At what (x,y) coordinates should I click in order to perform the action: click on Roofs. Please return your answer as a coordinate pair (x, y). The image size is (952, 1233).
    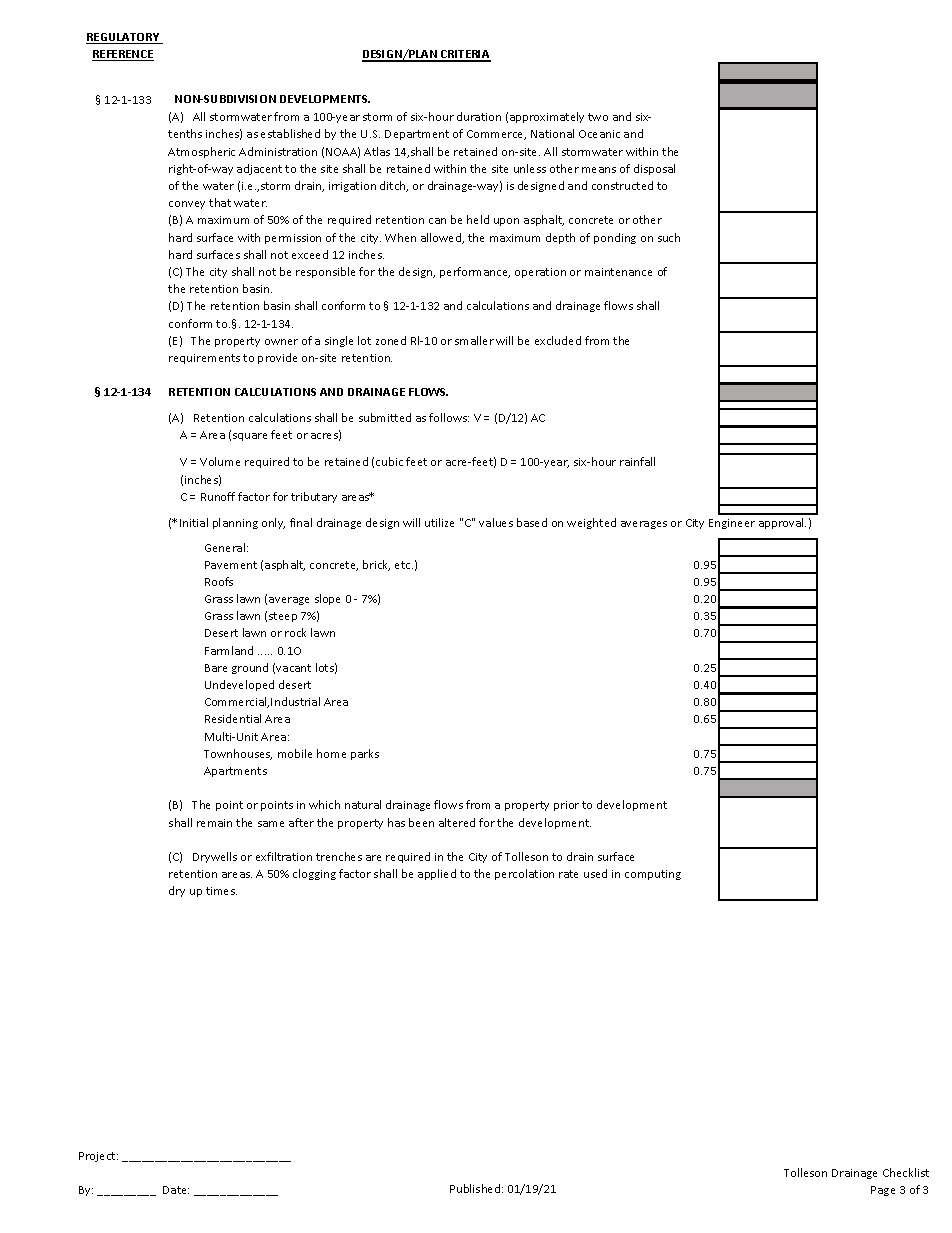
    Looking at the image, I should click on (219, 581).
